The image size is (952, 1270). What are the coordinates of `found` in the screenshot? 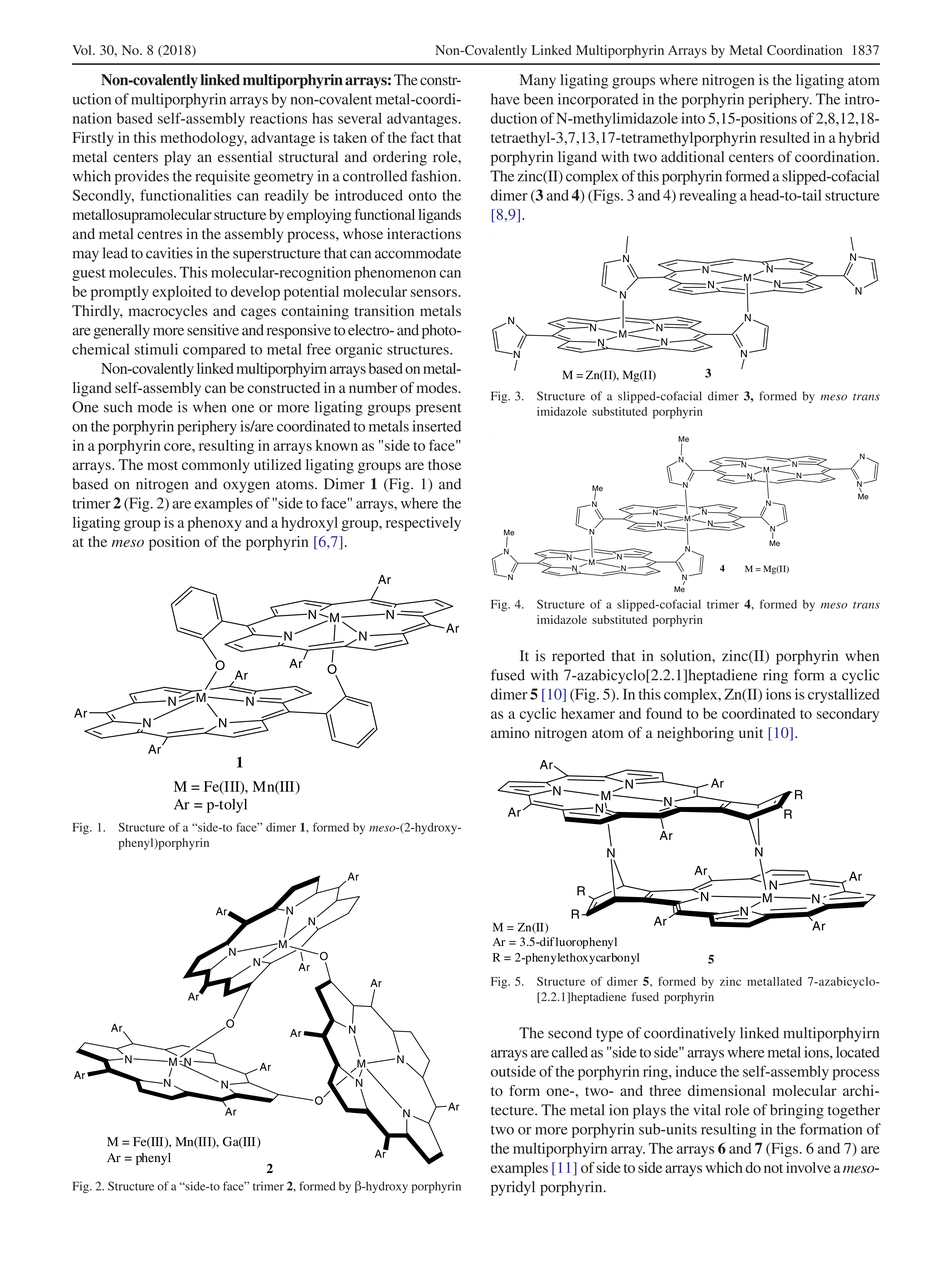 It's located at (664, 713).
